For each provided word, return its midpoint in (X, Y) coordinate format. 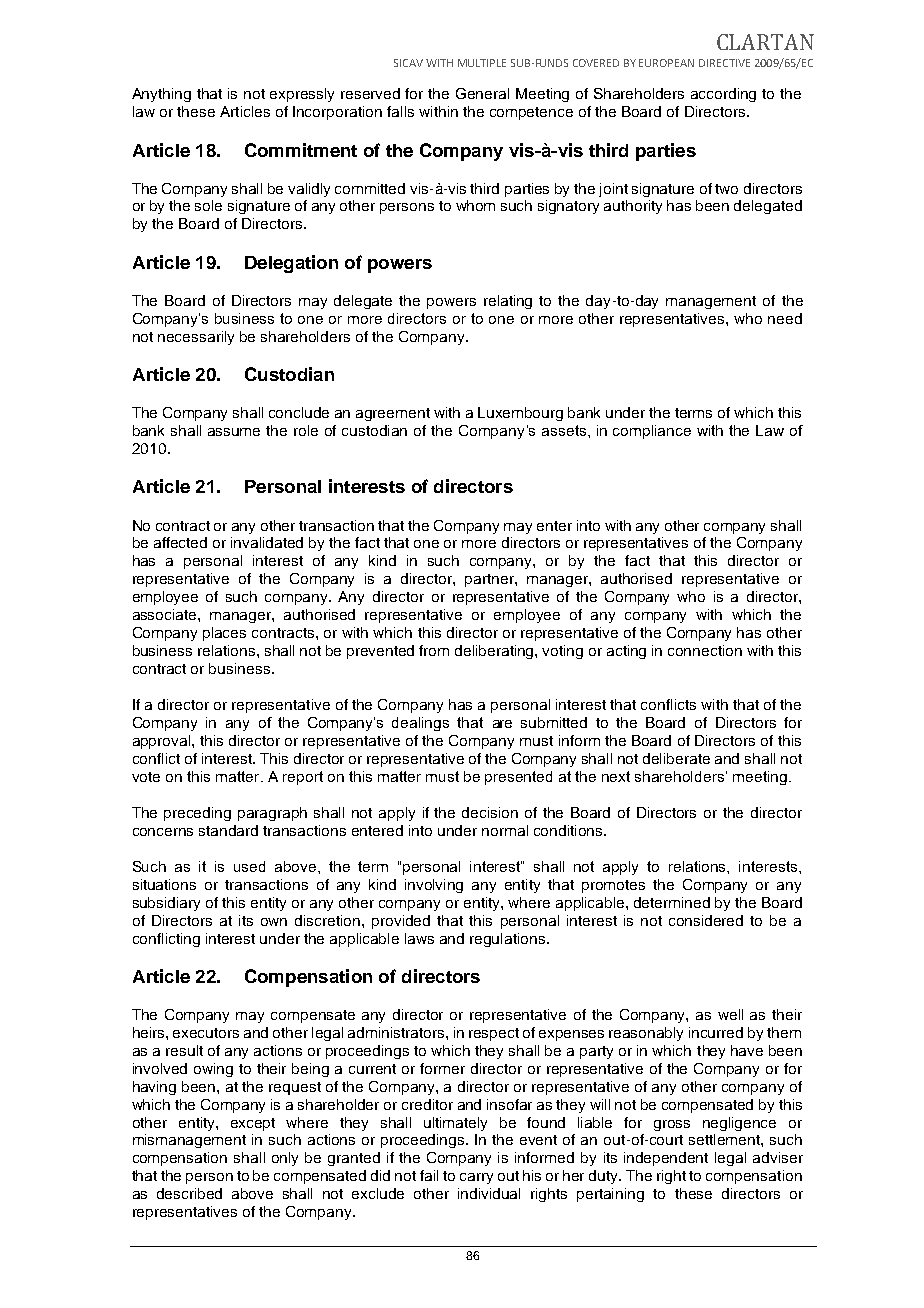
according (723, 95)
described (189, 1193)
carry (476, 1178)
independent (666, 1159)
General (482, 93)
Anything (161, 95)
